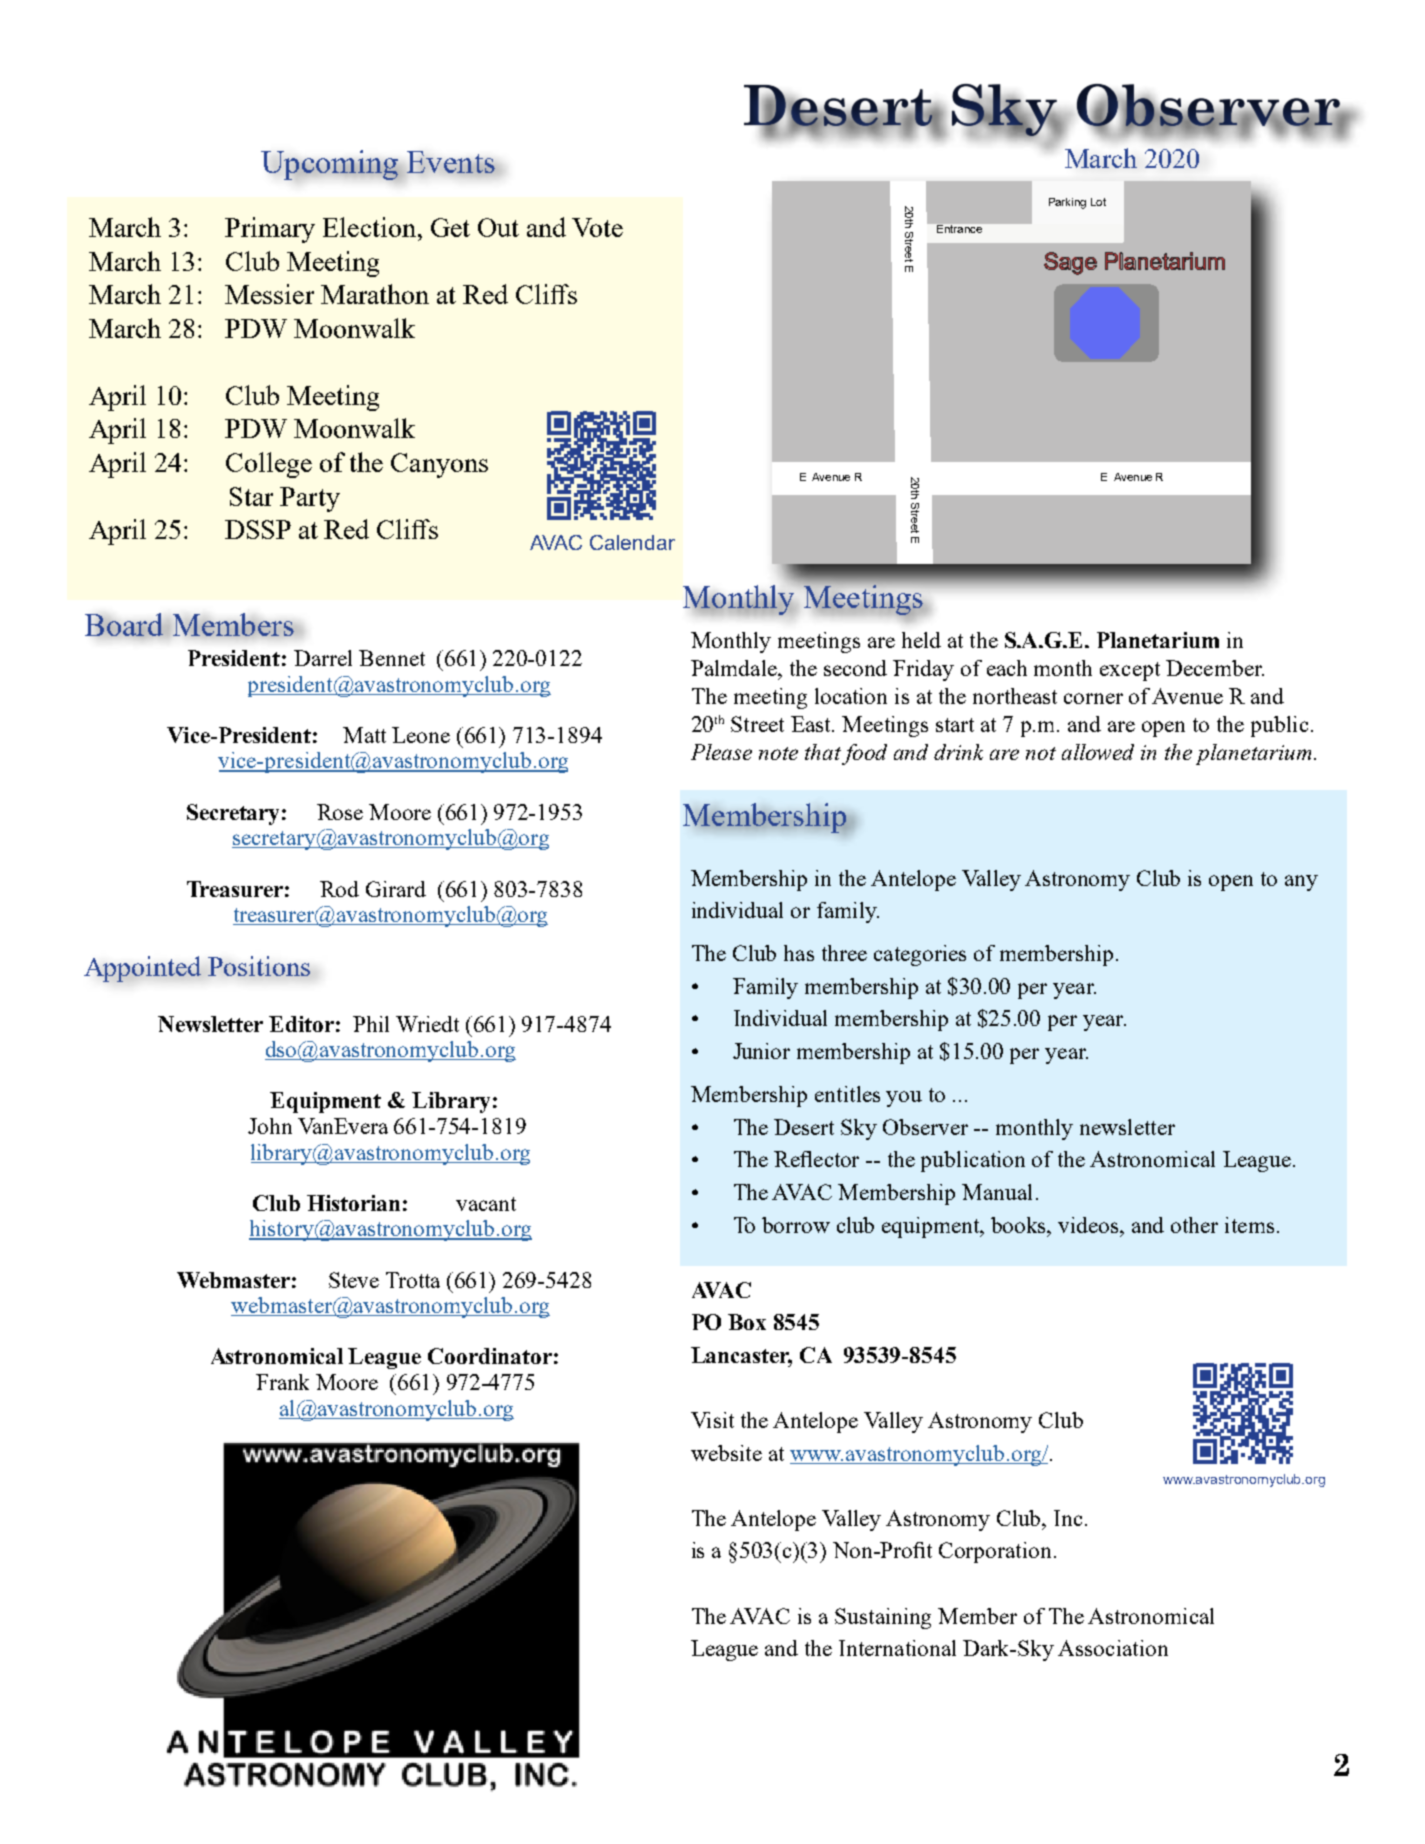 Image resolution: width=1425 pixels, height=1844 pixels. Describe the element at coordinates (270, 230) in the screenshot. I see `Primary` at that location.
